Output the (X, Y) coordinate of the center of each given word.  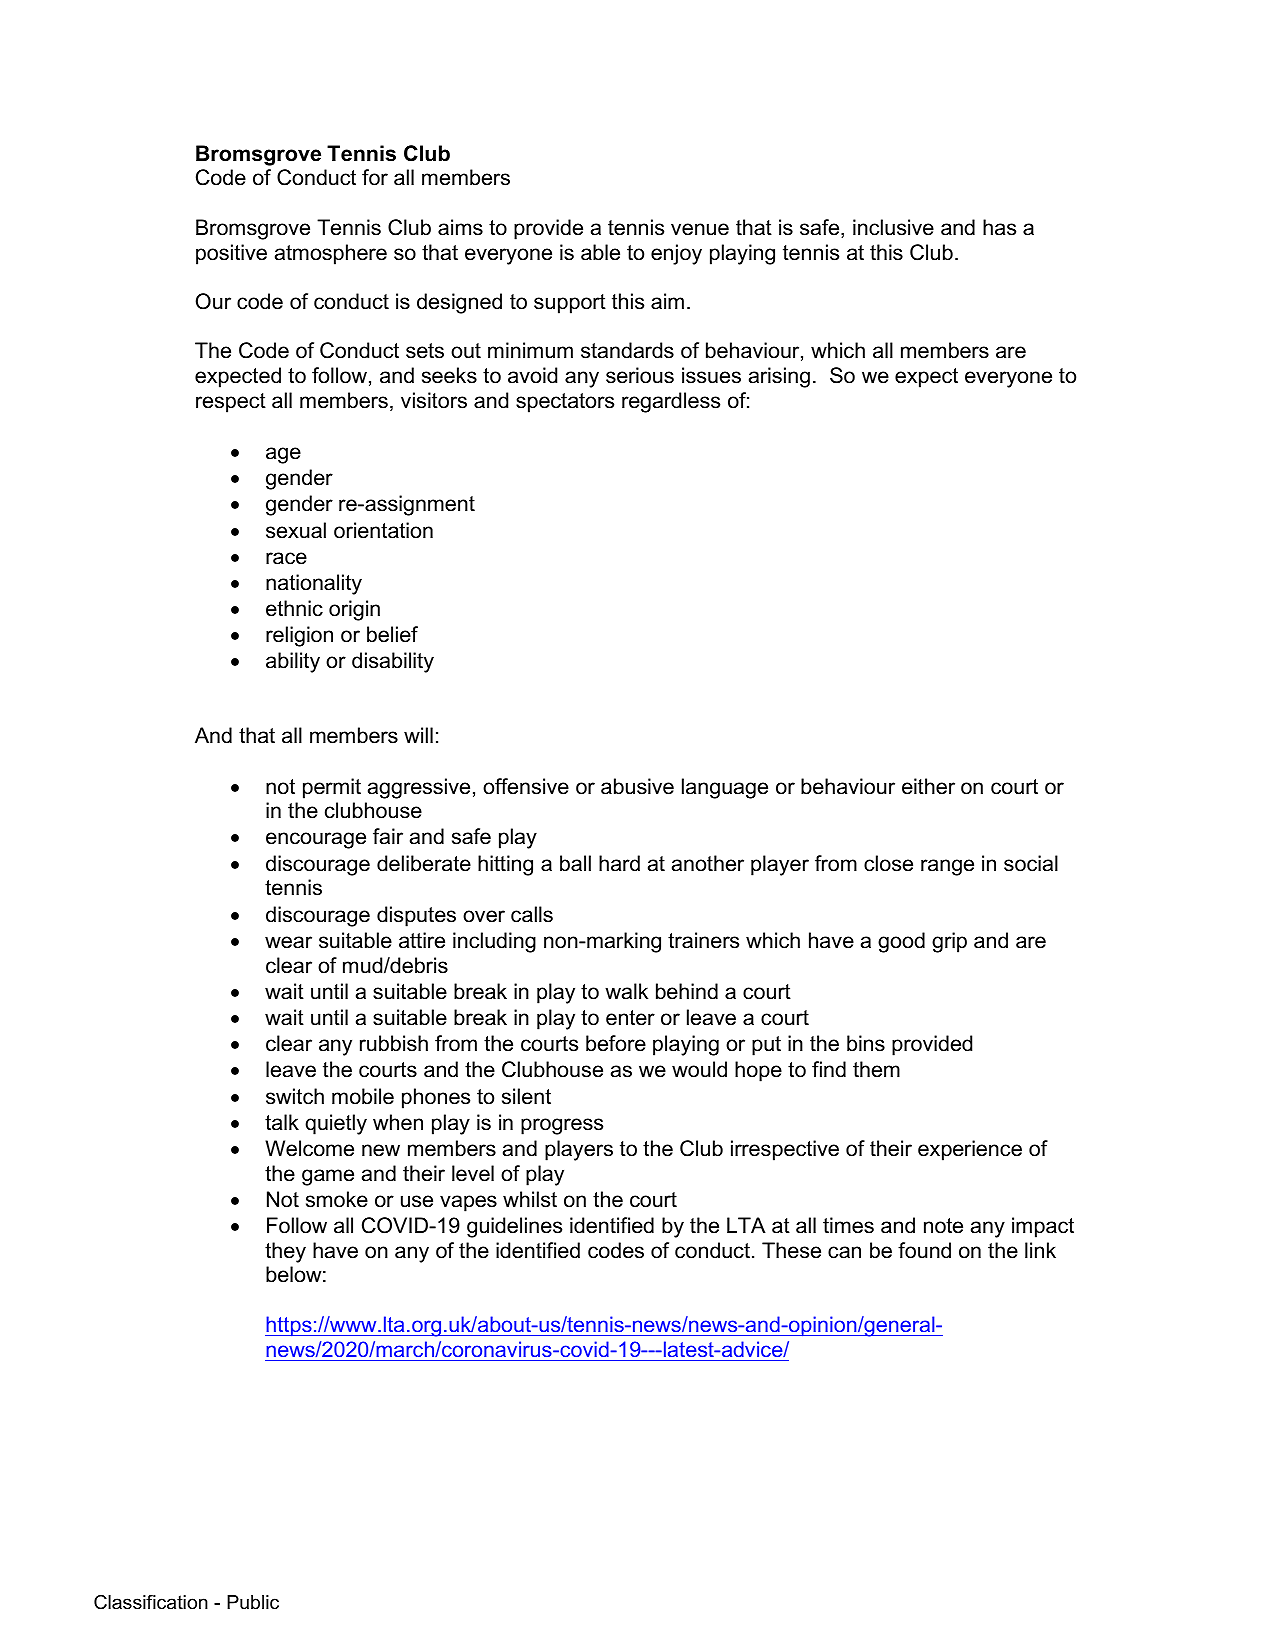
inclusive (893, 227)
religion (299, 636)
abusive (637, 786)
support (570, 304)
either (928, 786)
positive (231, 254)
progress (562, 1126)
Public (253, 1602)
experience (970, 1150)
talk (282, 1122)
